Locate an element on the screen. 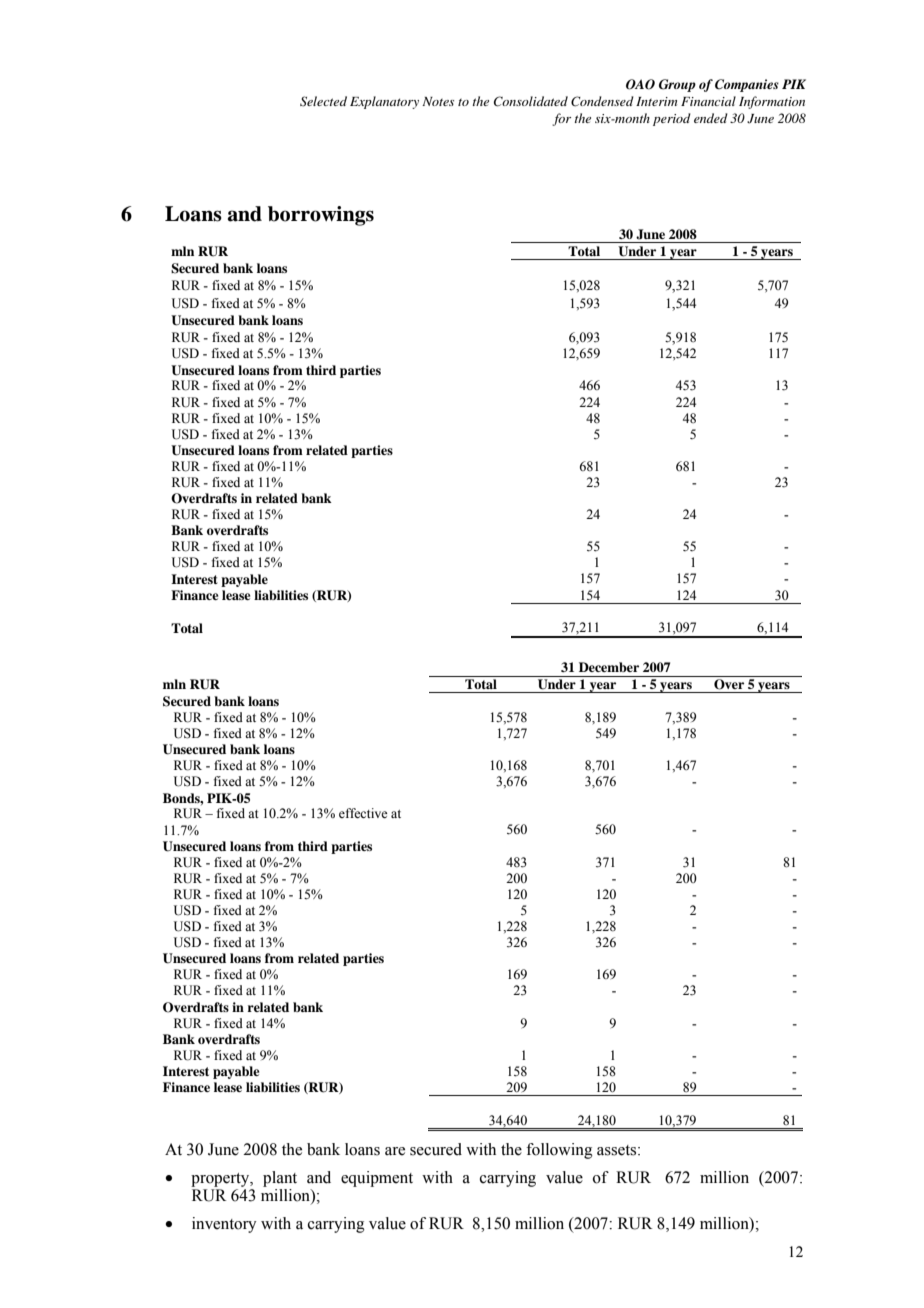  Selected is located at coordinates (323, 101).
